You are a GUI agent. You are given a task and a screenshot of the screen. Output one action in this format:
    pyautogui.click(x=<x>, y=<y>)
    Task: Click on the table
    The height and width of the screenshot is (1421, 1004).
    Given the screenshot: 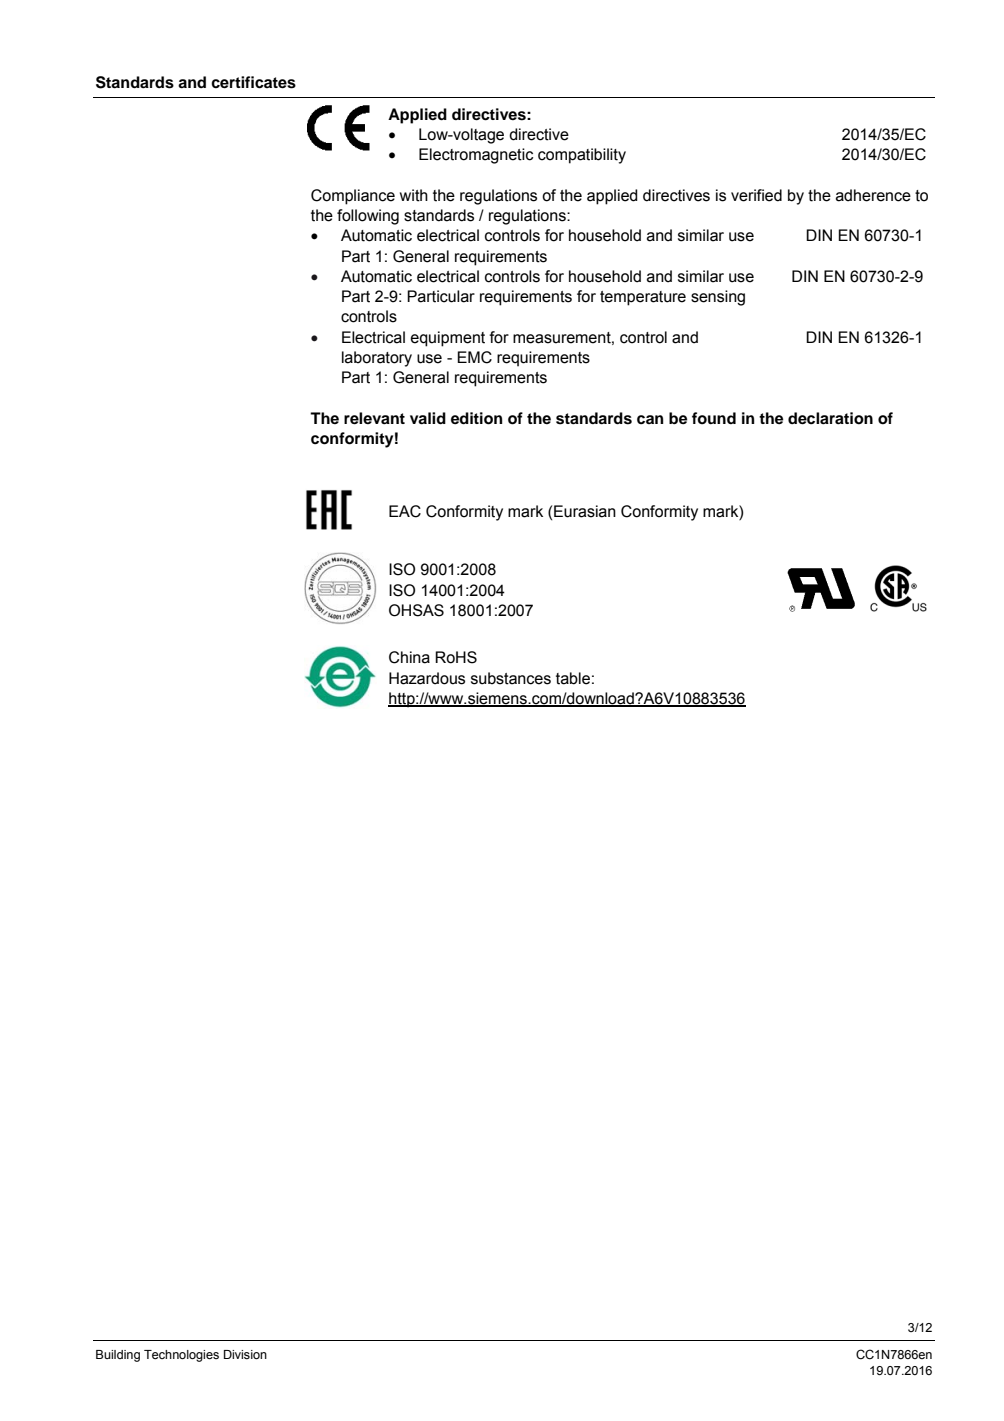 What is the action you would take?
    pyautogui.click(x=573, y=678)
